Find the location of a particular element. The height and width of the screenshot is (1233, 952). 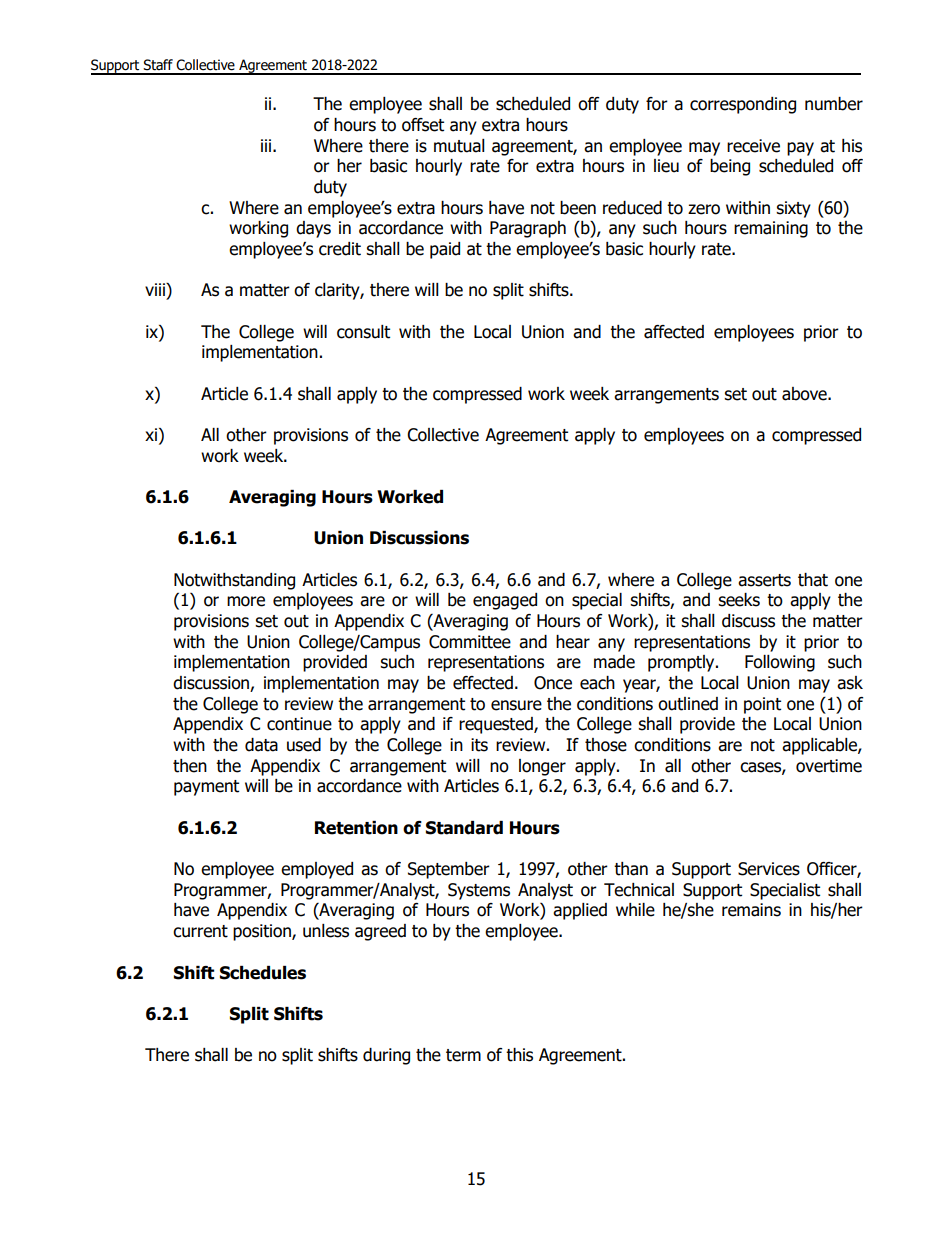

more is located at coordinates (246, 601).
